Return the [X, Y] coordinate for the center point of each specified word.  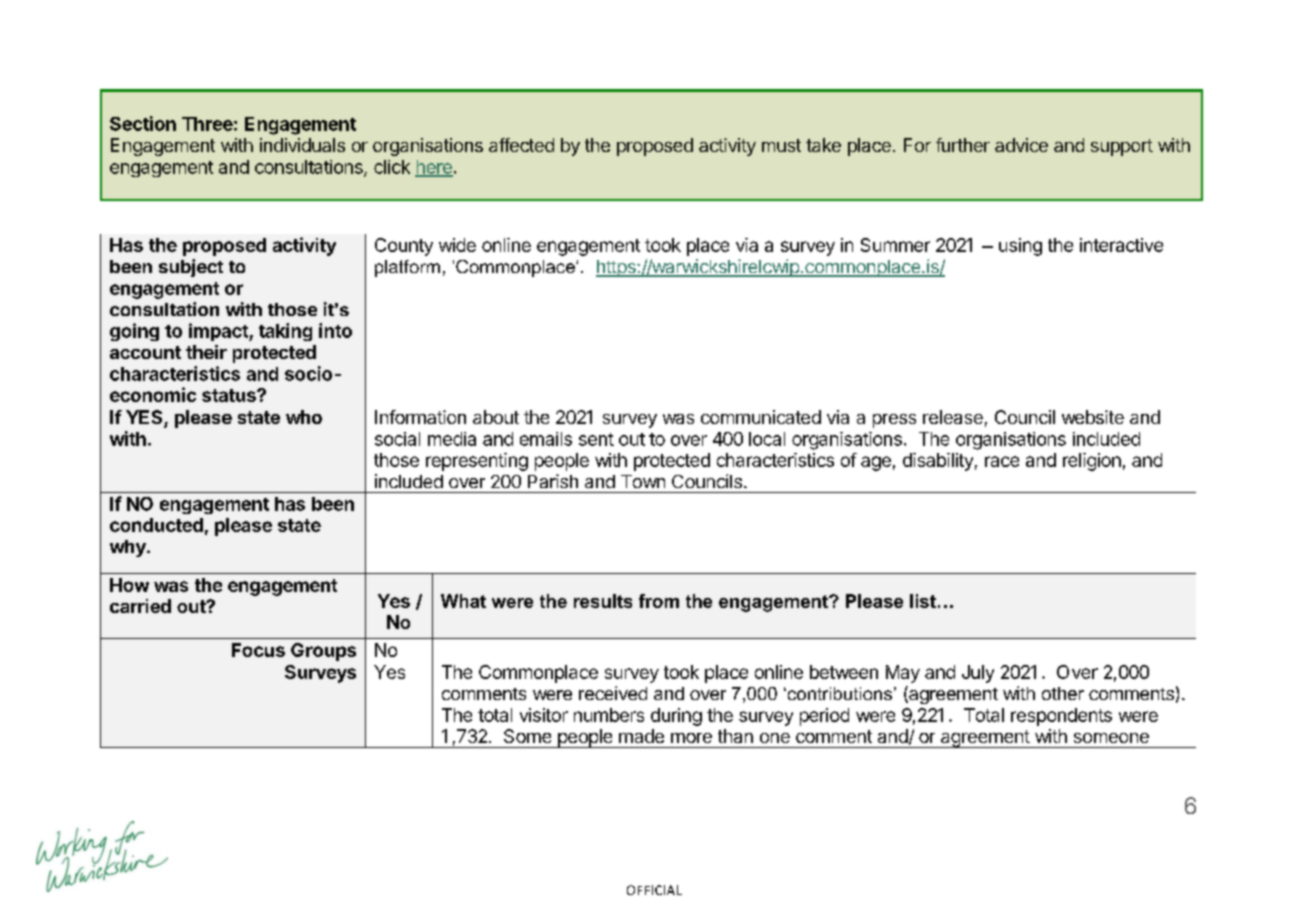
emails [546, 439]
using [1020, 247]
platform [407, 268]
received [613, 693]
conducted [156, 525]
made [641, 736]
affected [521, 145]
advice [1021, 145]
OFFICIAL [654, 890]
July [978, 674]
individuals [302, 145]
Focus [258, 650]
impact [219, 332]
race [1002, 461]
